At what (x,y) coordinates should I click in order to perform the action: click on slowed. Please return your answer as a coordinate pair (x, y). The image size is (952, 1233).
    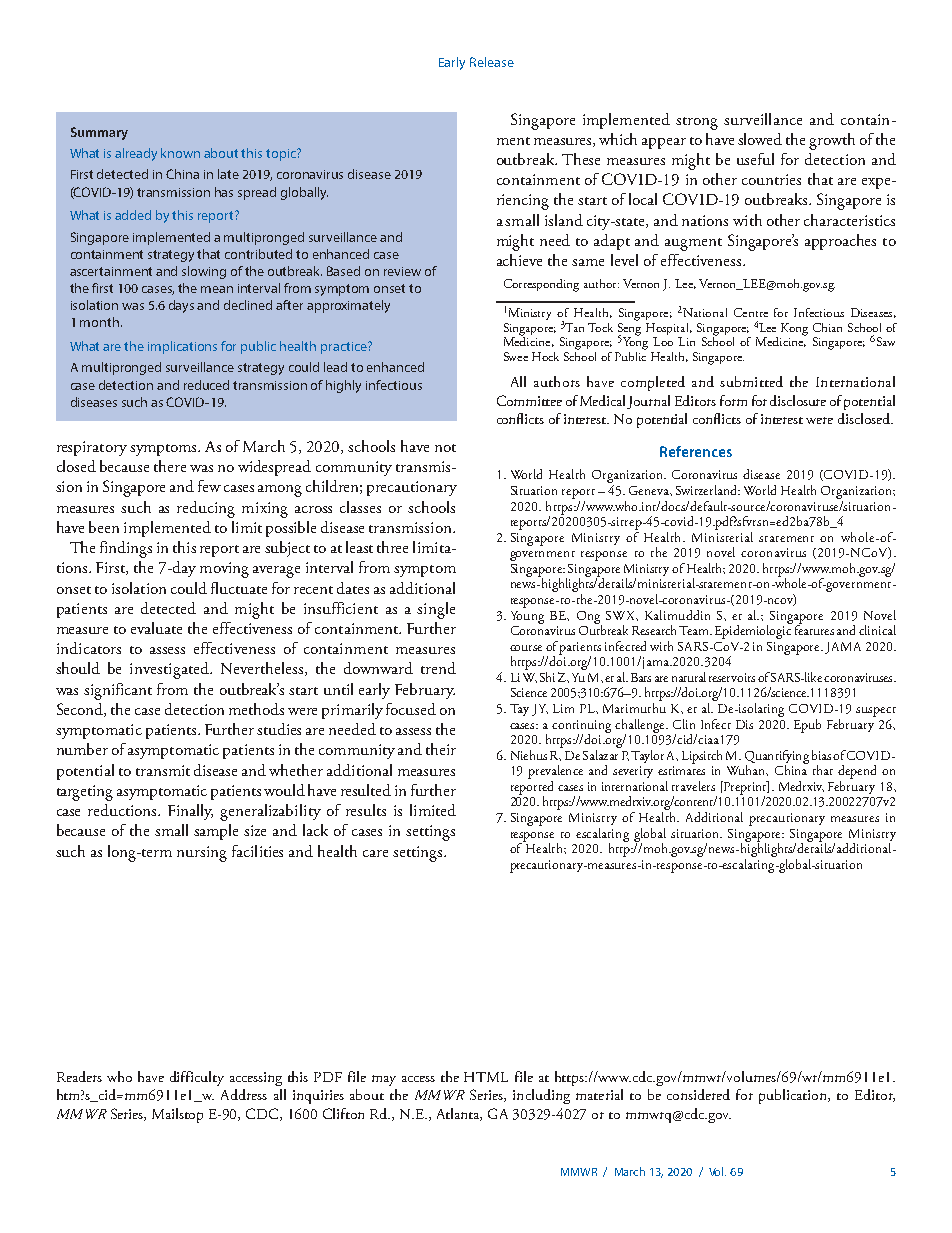
    Looking at the image, I should click on (760, 139).
